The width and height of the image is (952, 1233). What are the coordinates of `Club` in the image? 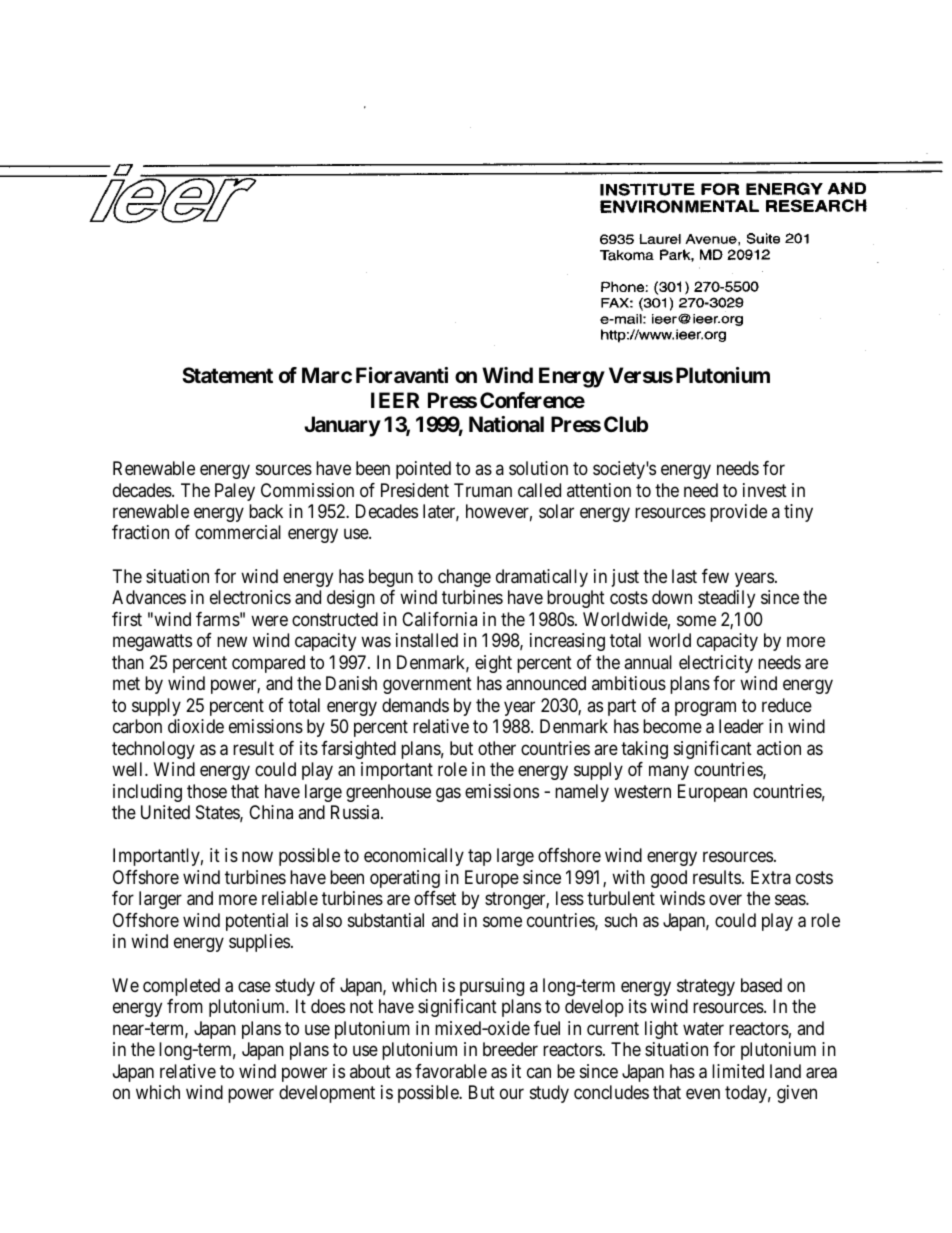 It's located at (626, 424).
